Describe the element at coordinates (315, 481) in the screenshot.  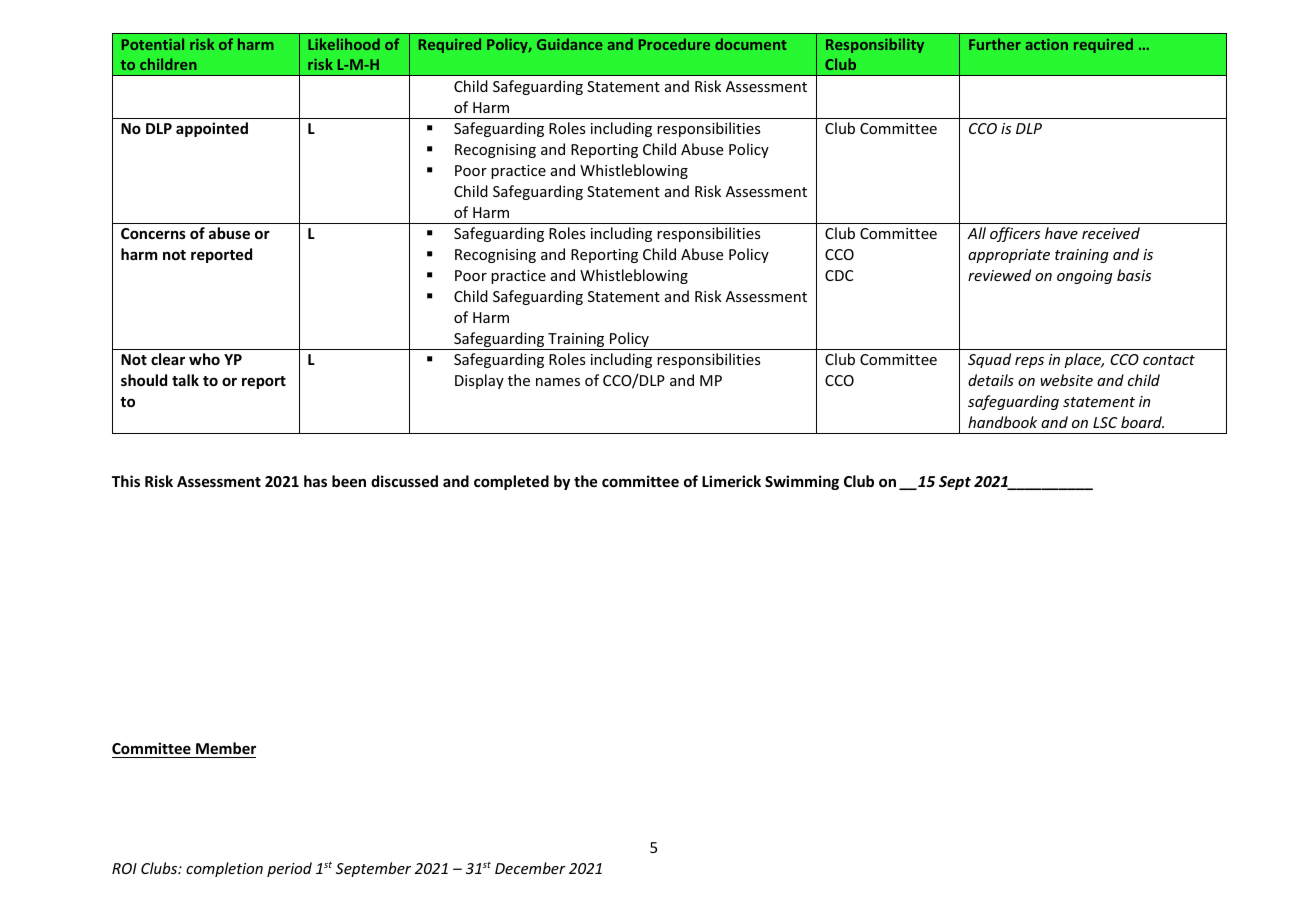
I see `has` at that location.
